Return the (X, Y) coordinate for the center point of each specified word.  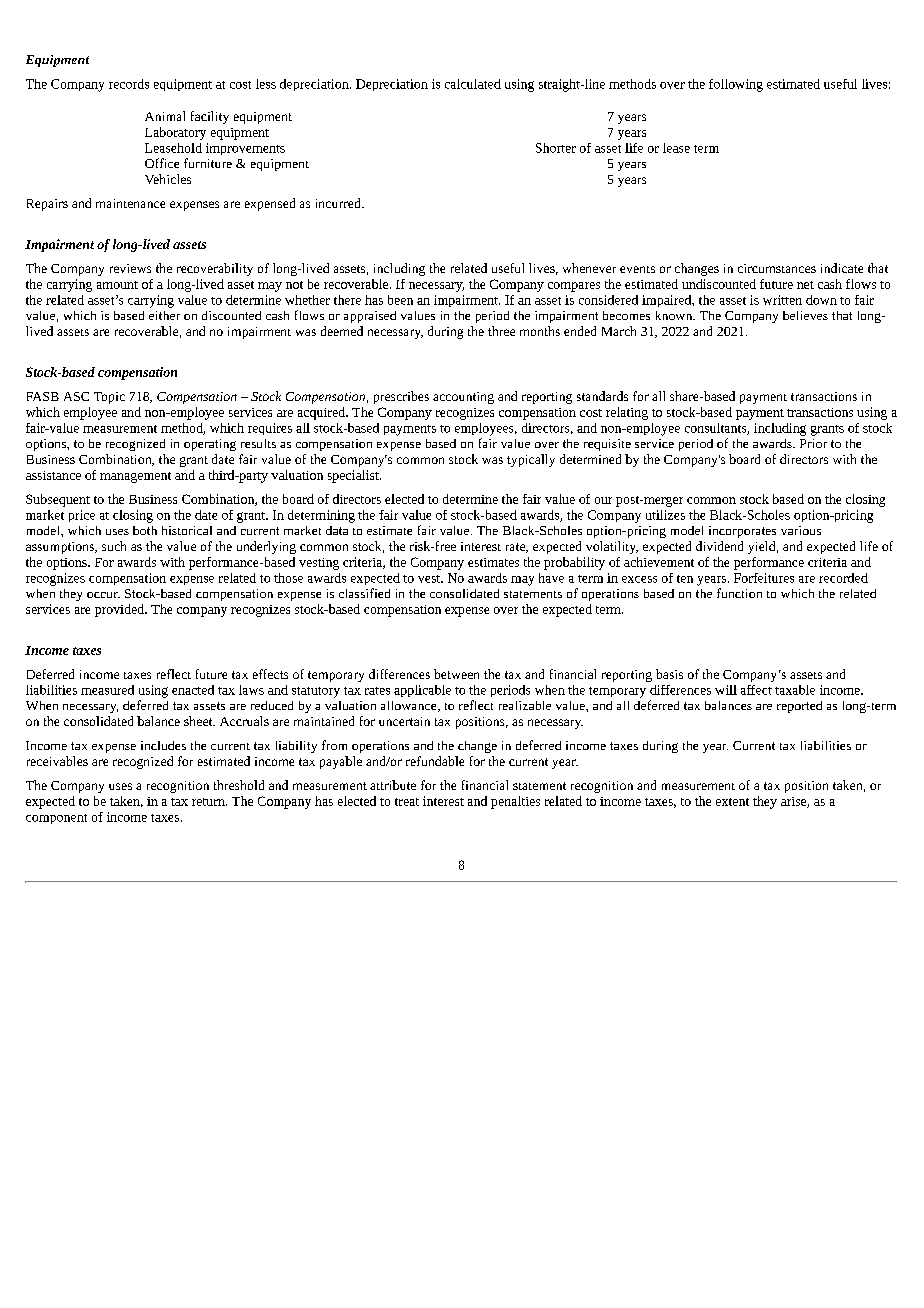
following (736, 85)
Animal (165, 116)
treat (407, 802)
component (56, 819)
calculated (473, 84)
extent (732, 802)
